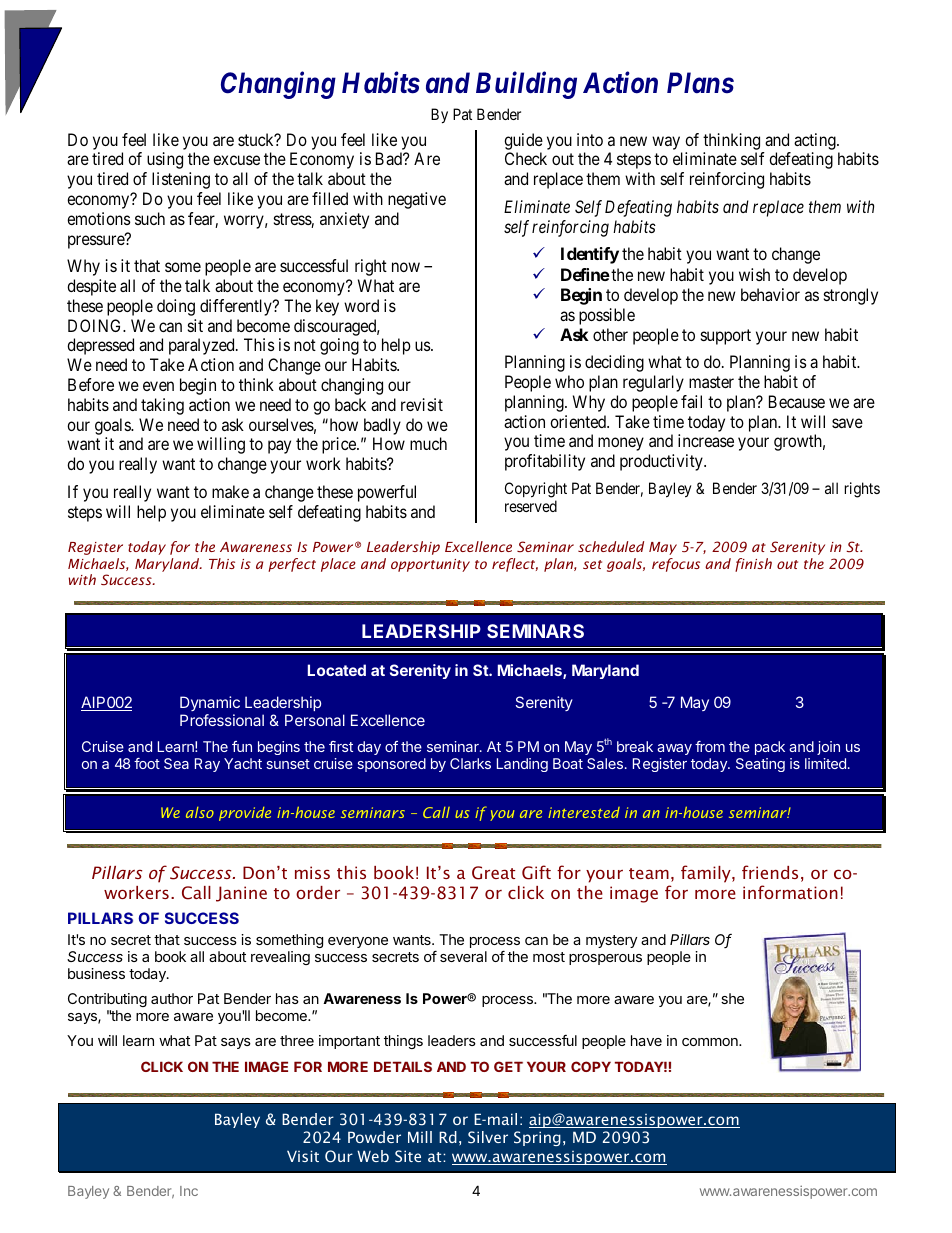  Describe the element at coordinates (488, 1137) in the image. I see `Silver` at that location.
